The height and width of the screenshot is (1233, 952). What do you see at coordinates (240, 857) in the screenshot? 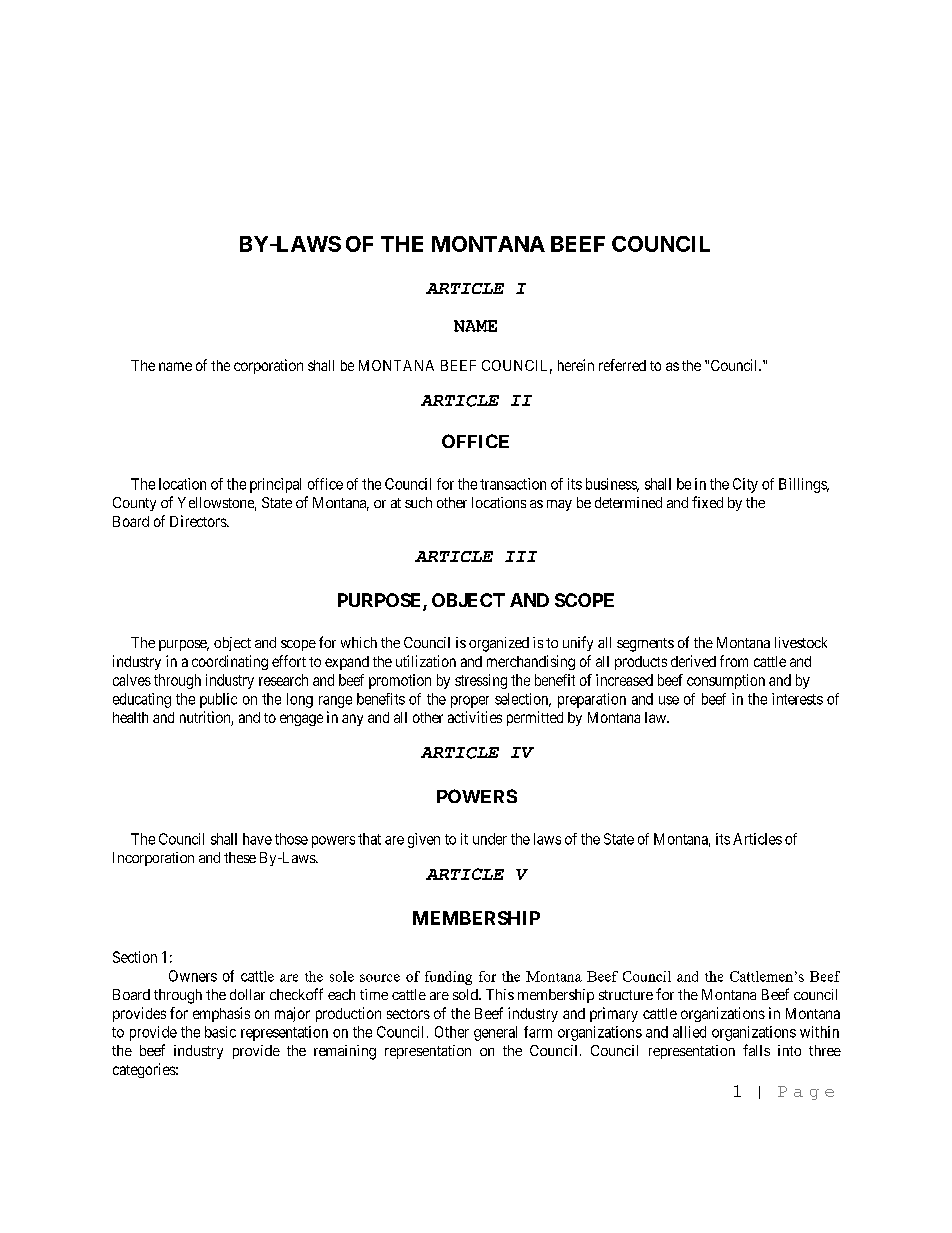
I see `these` at bounding box center [240, 857].
